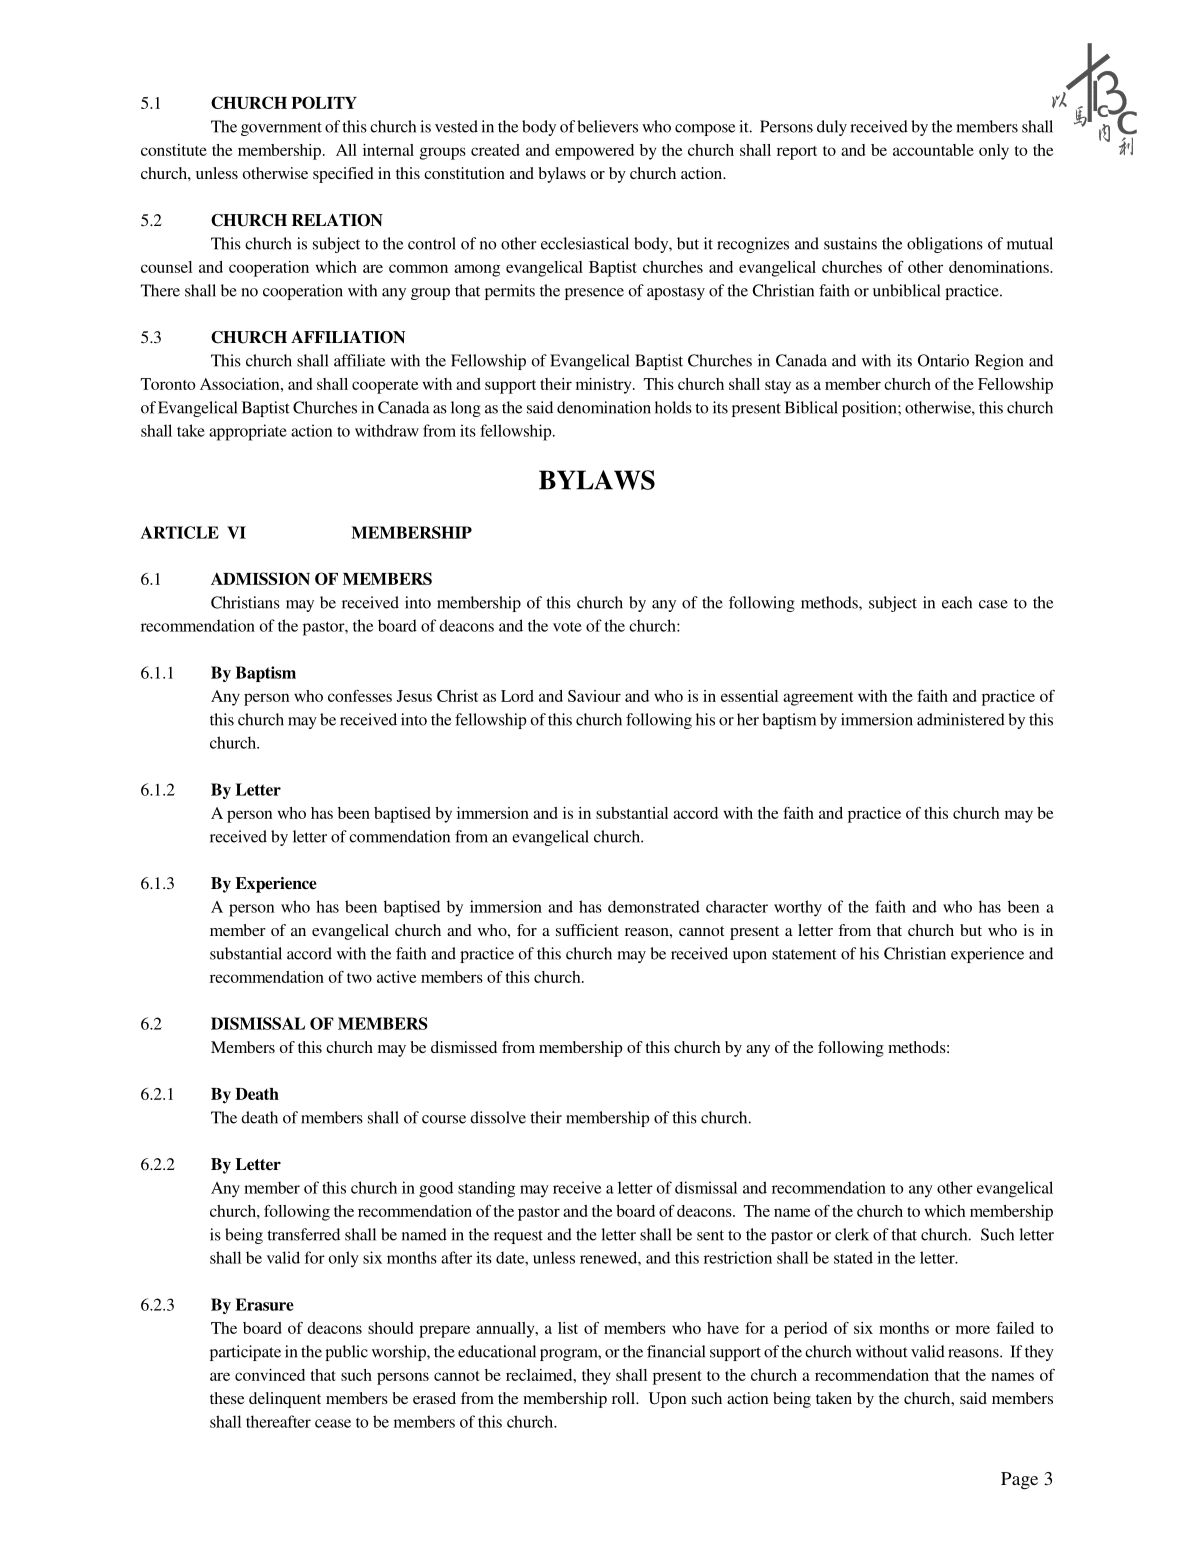 The width and height of the document is (1194, 1545). What do you see at coordinates (624, 1398) in the document?
I see `roll` at bounding box center [624, 1398].
